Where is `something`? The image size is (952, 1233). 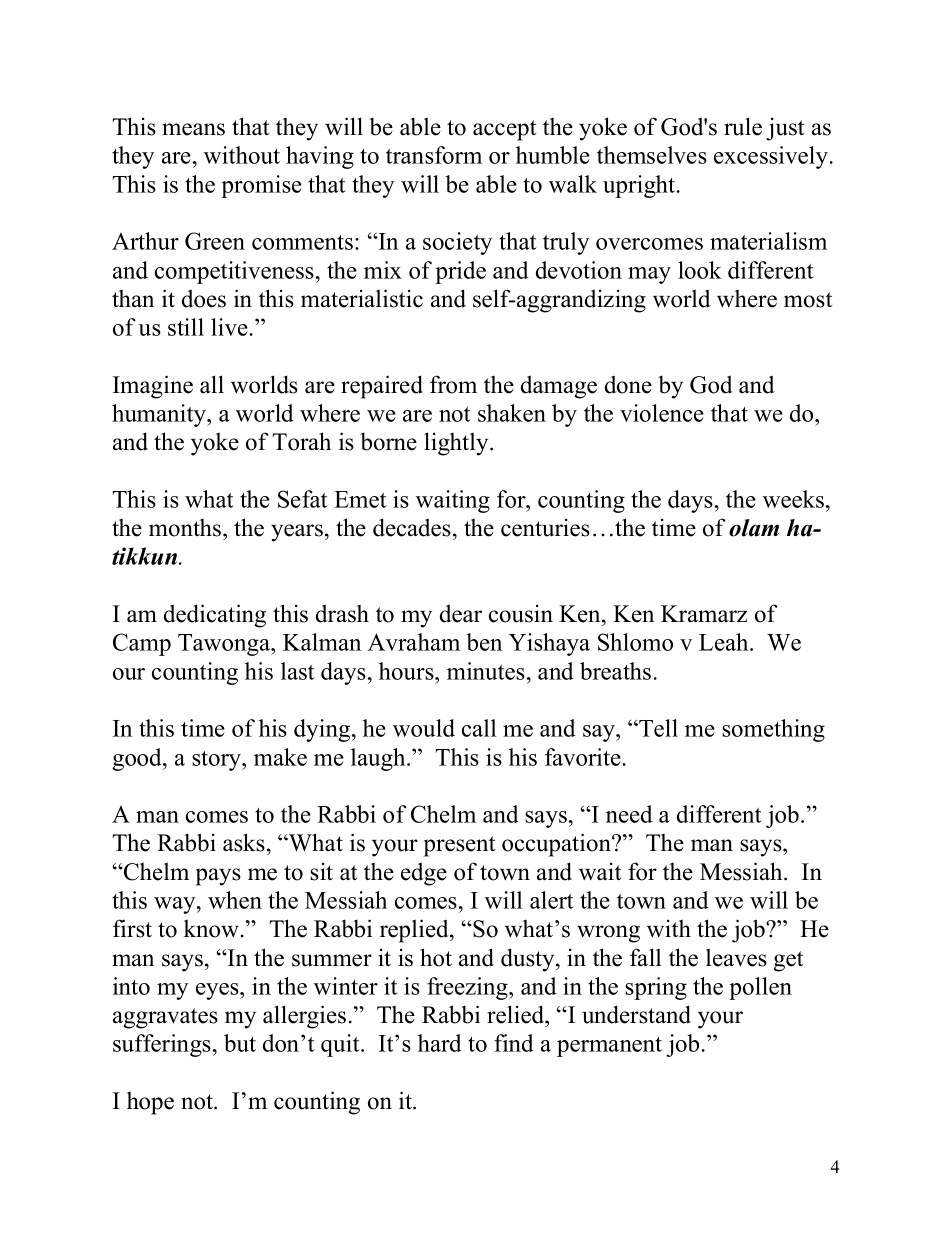 something is located at coordinates (773, 730).
